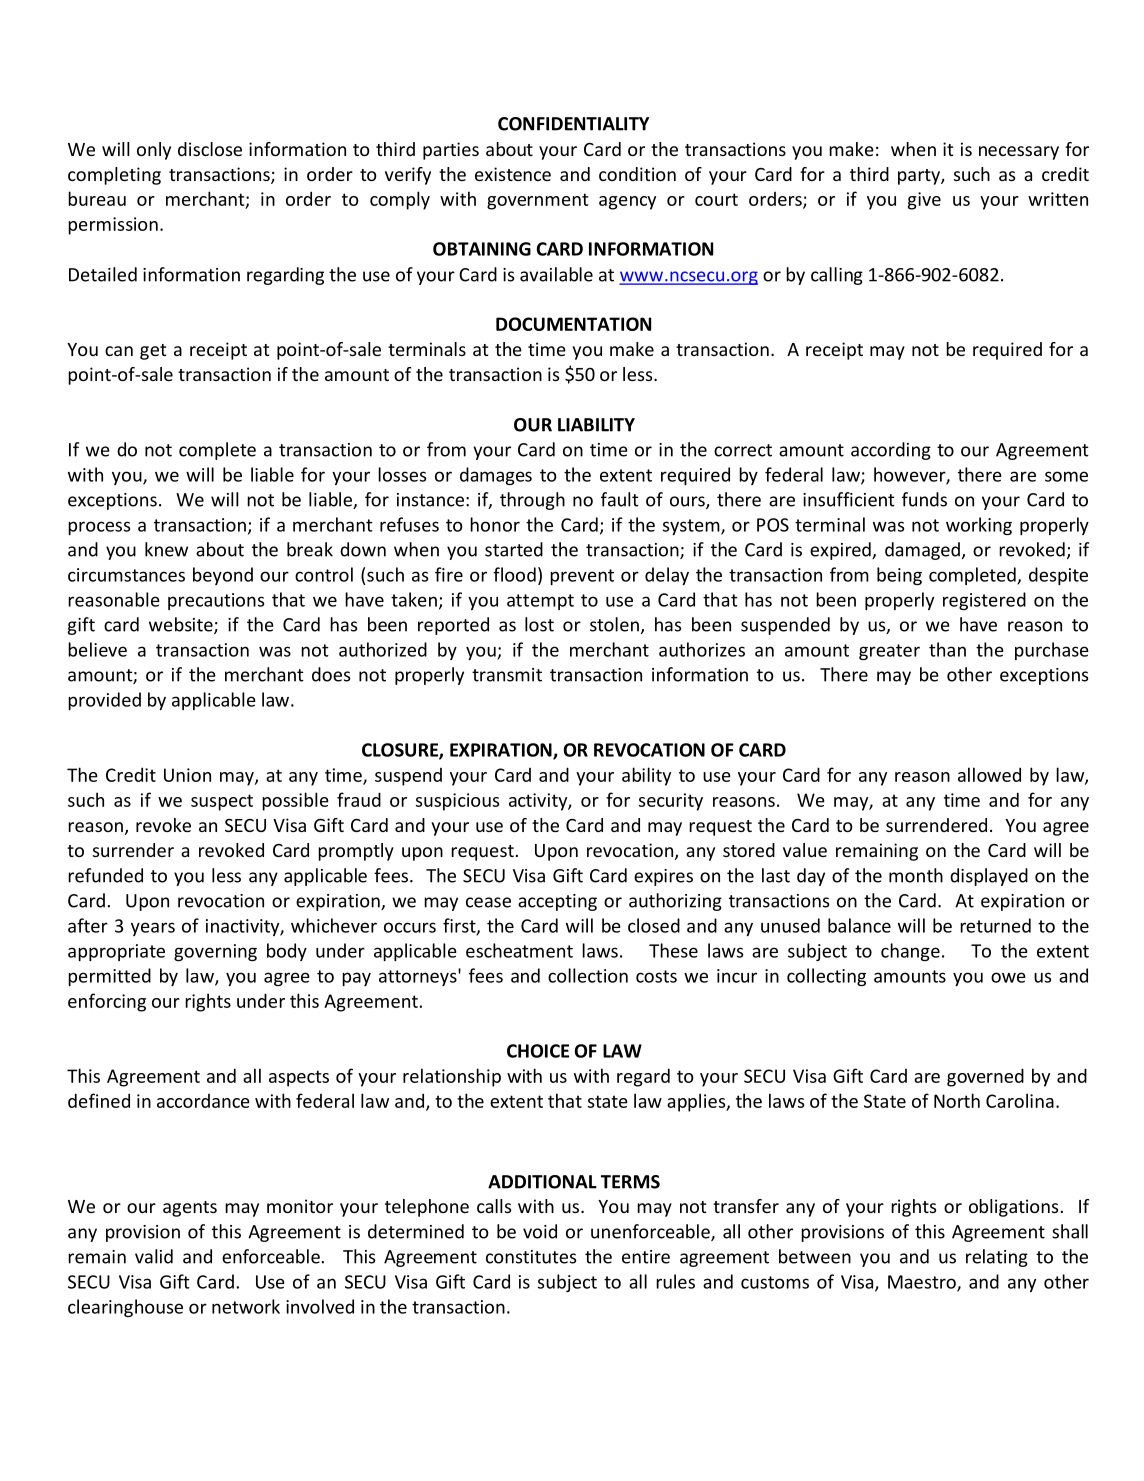  I want to click on month, so click(916, 875).
